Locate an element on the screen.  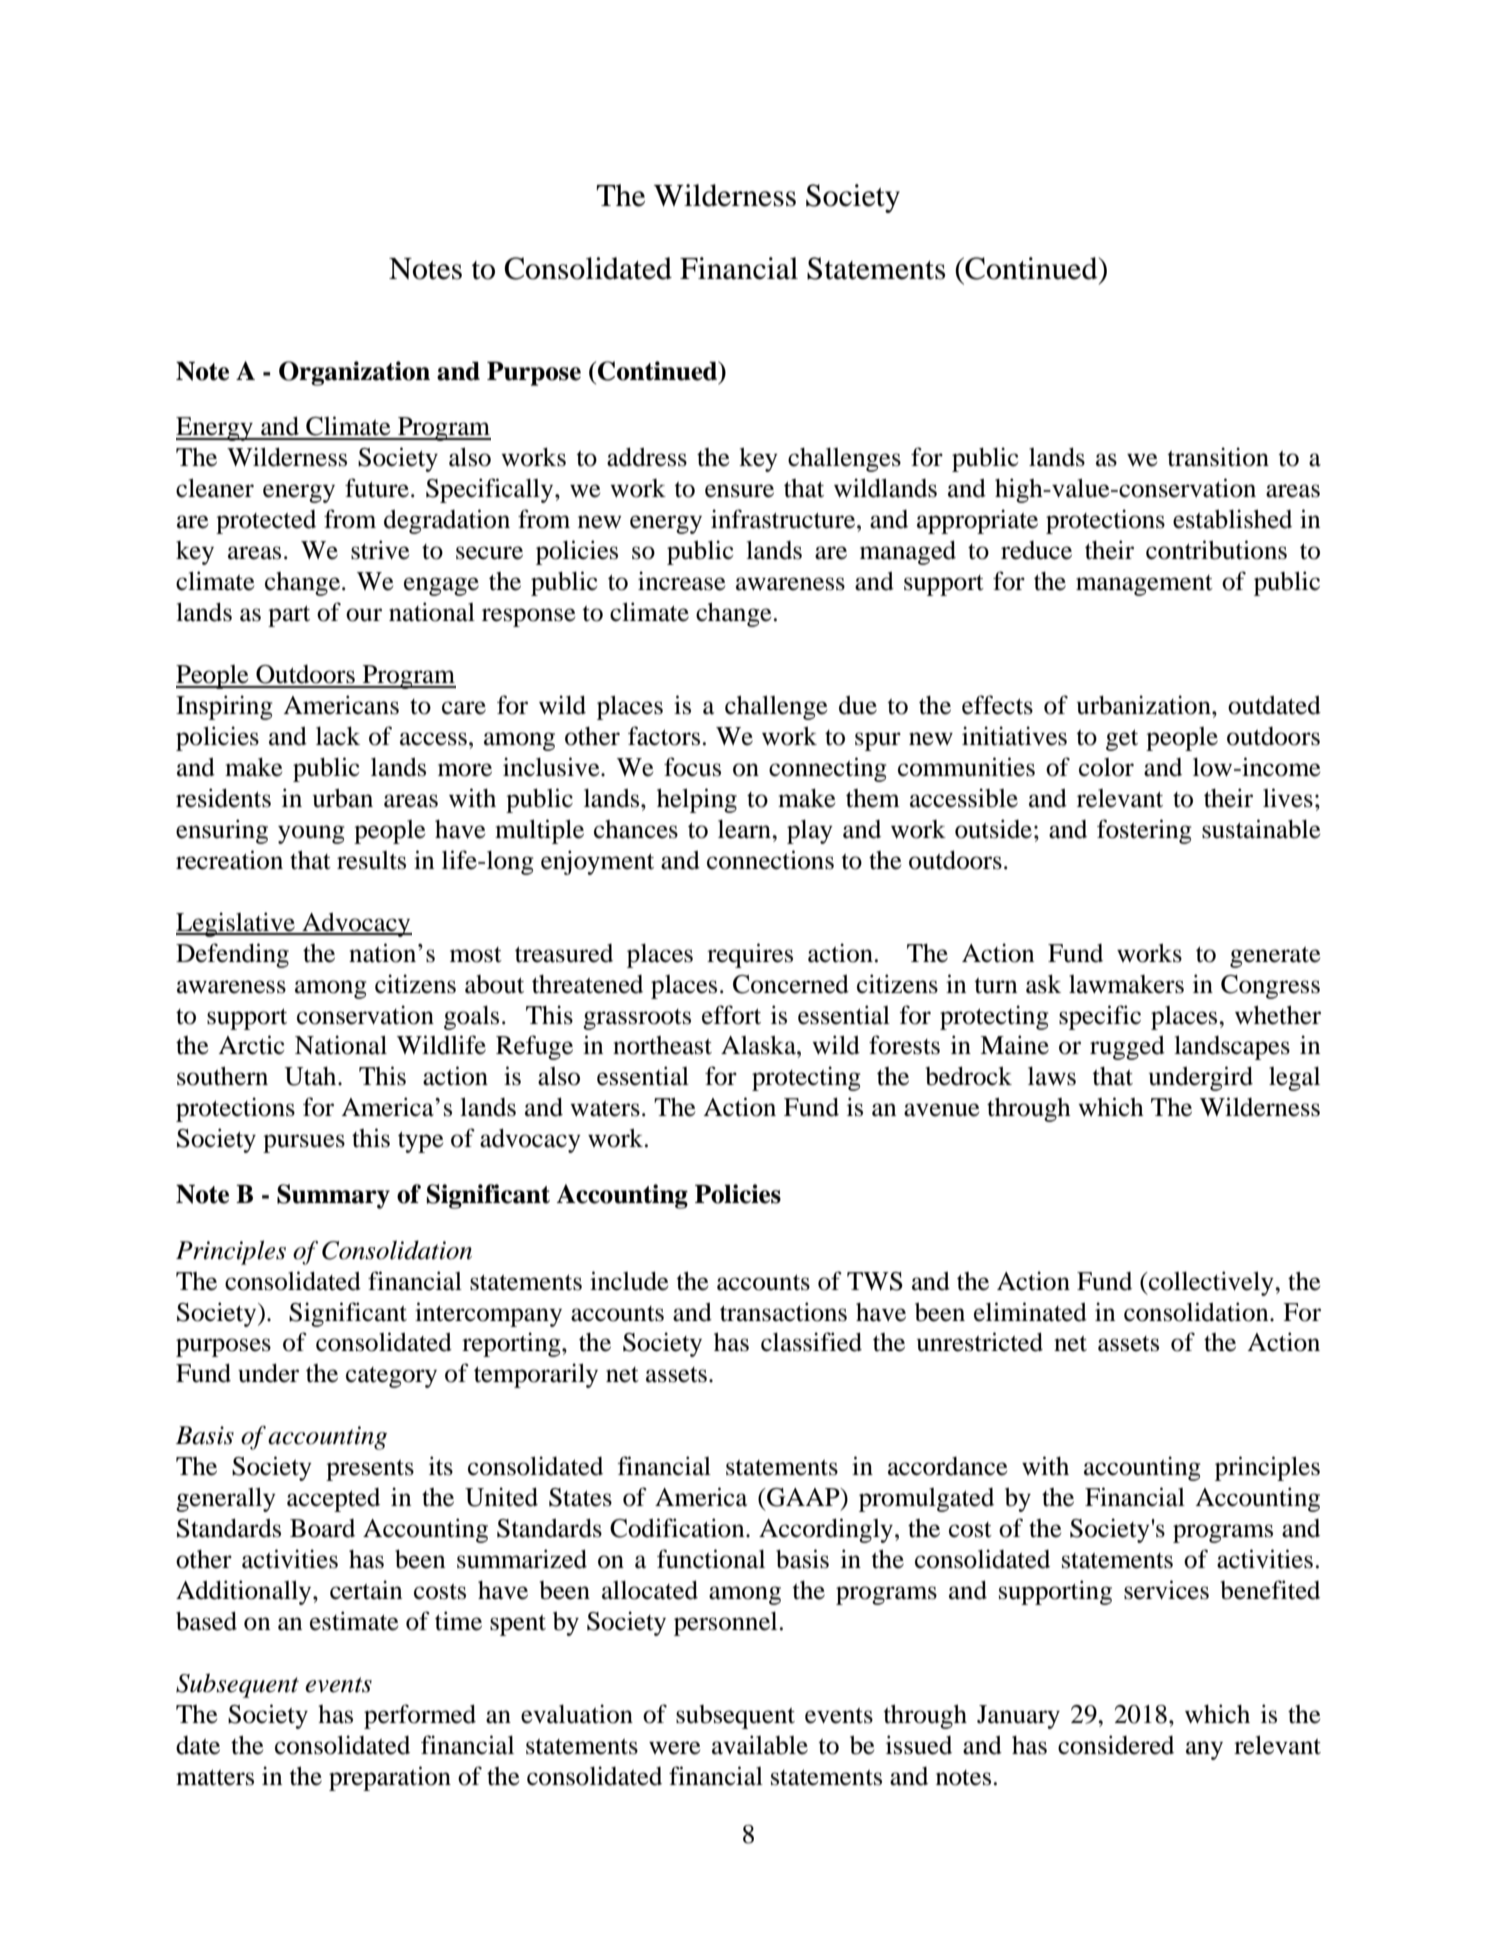
considered is located at coordinates (1116, 1745).
